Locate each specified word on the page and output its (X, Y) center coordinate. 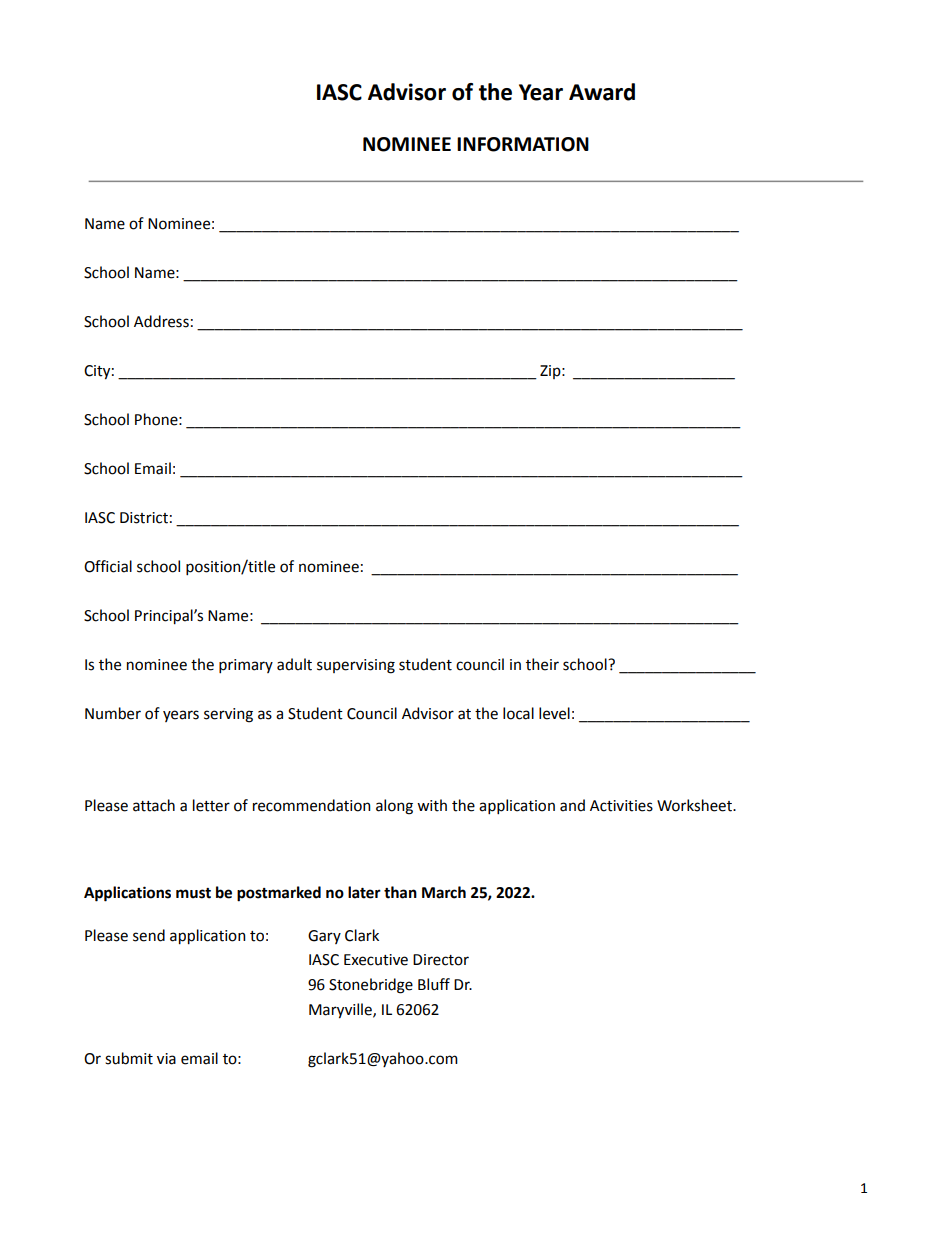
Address (161, 321)
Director (441, 960)
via (166, 1059)
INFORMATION (523, 144)
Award (602, 92)
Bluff (434, 984)
